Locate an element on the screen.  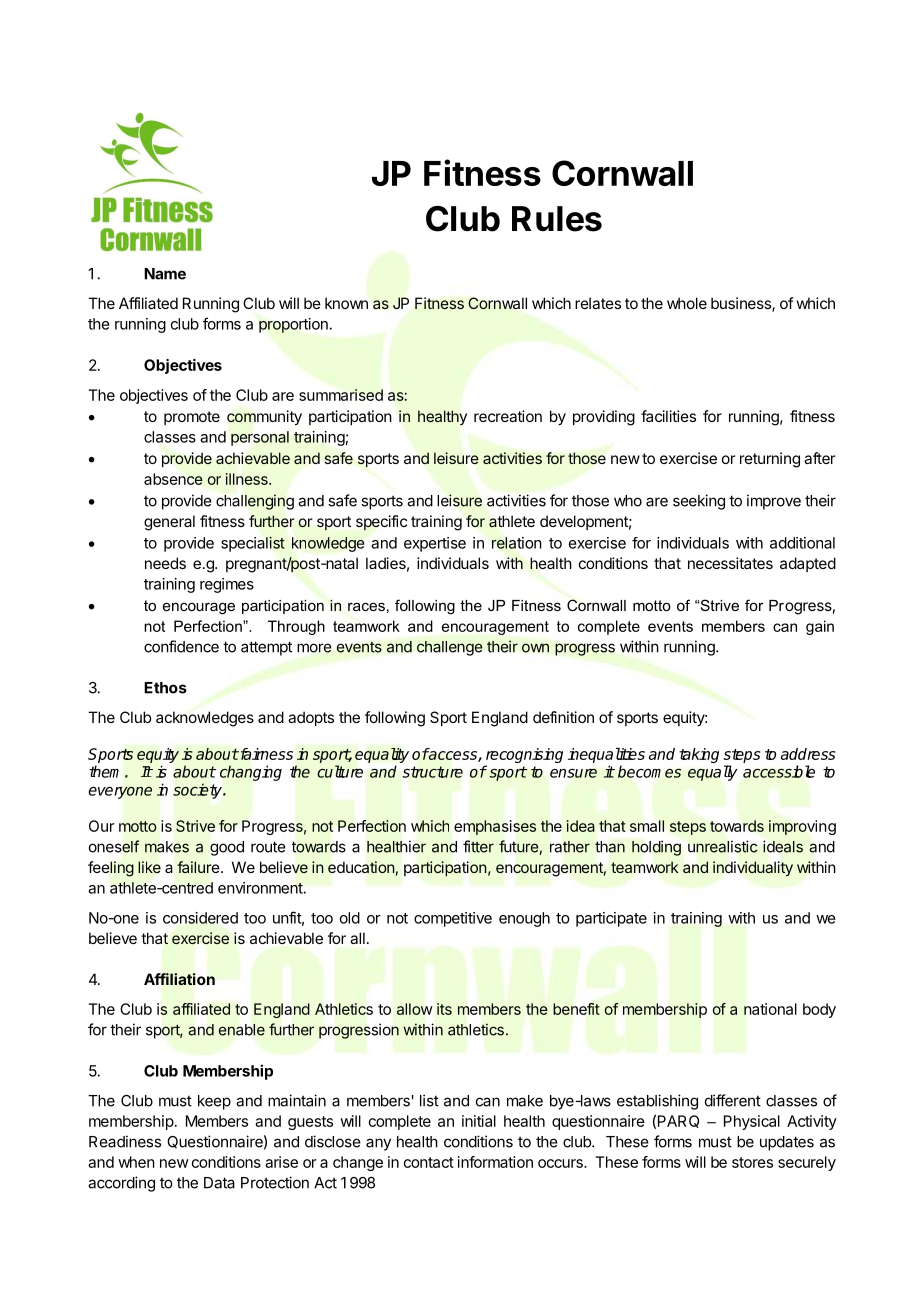
business is located at coordinates (742, 304).
